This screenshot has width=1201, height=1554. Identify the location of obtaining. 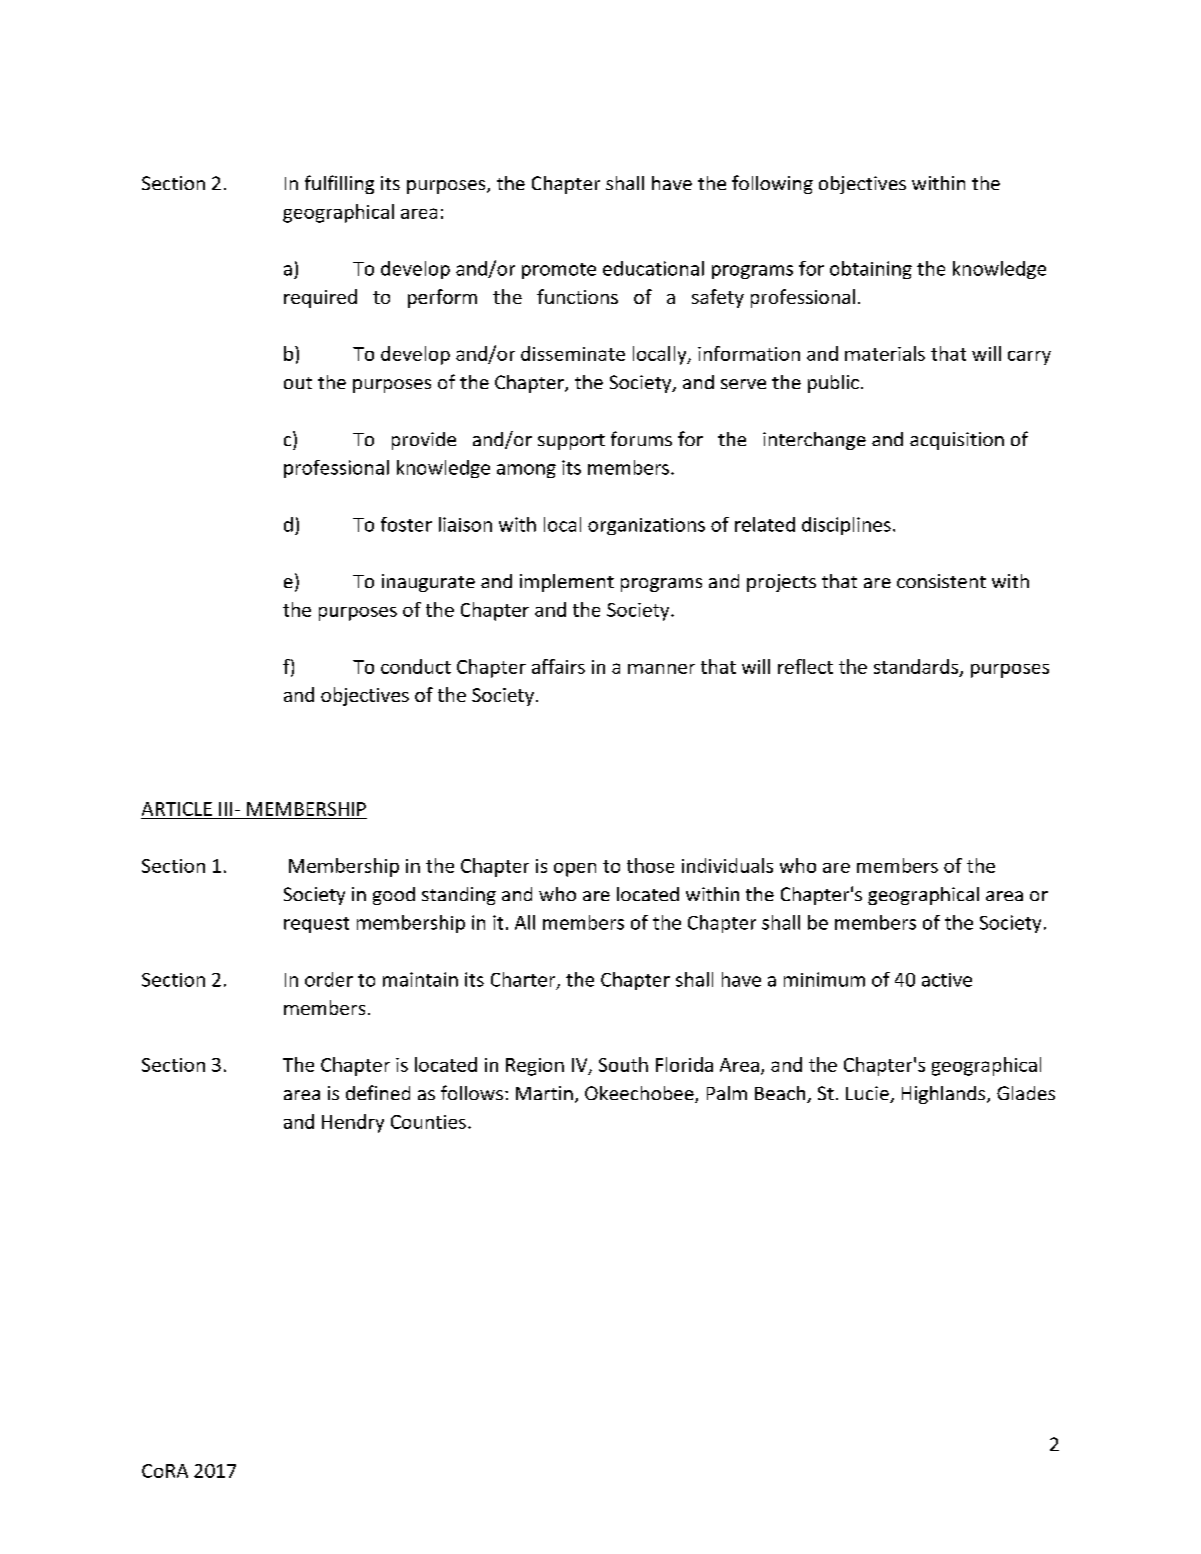
(871, 270).
